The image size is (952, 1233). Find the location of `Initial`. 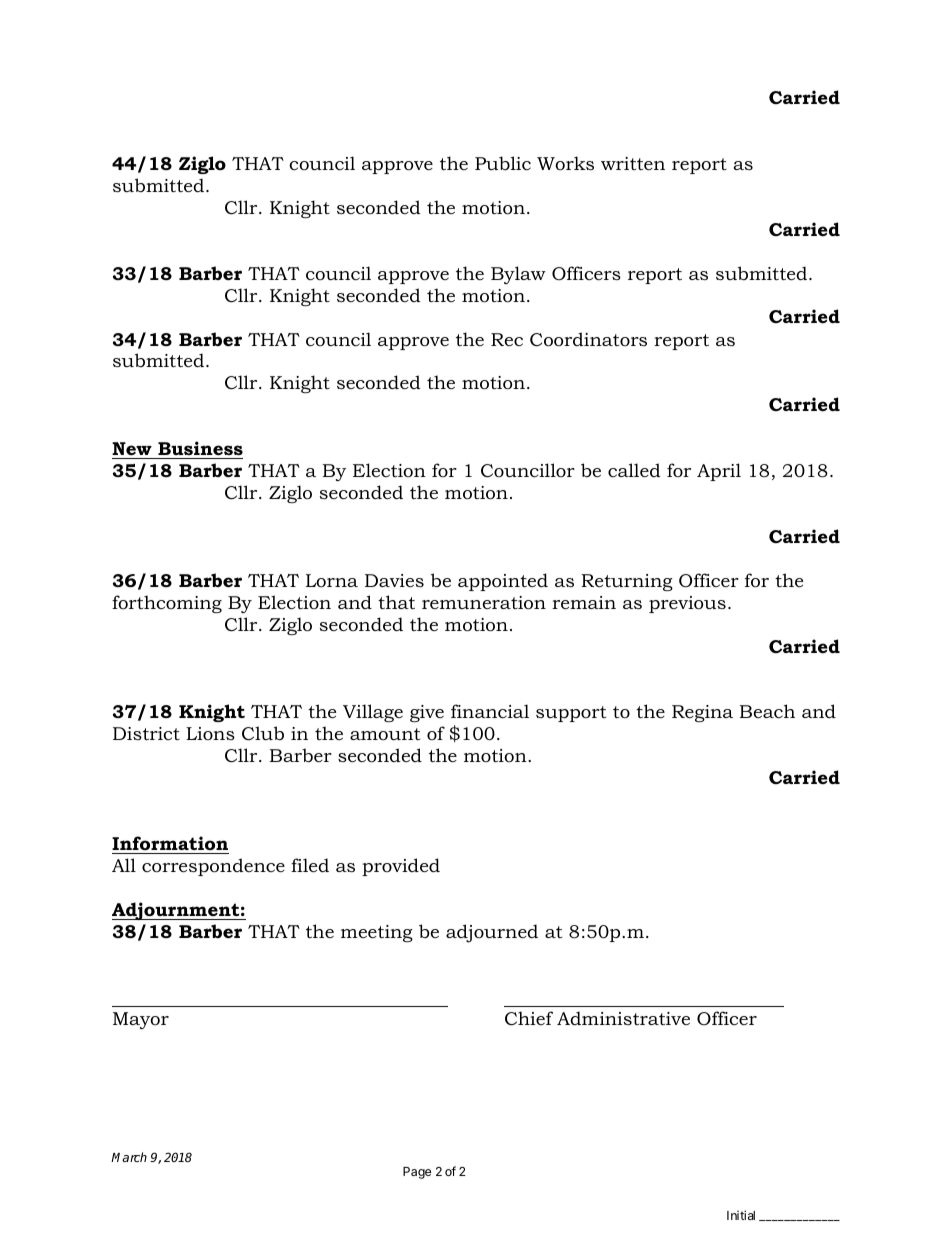

Initial is located at coordinates (741, 1215).
